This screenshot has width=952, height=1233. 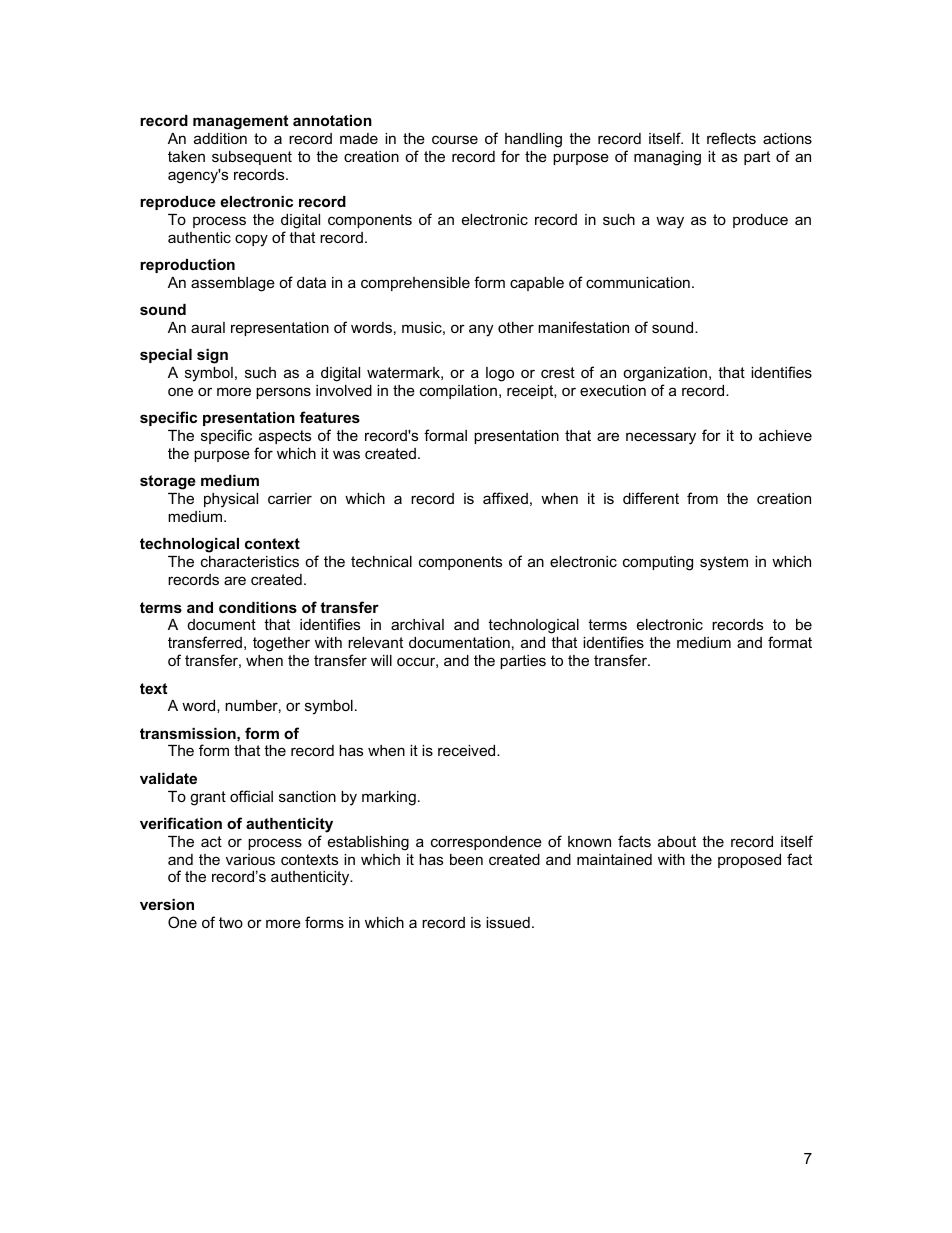 What do you see at coordinates (231, 500) in the screenshot?
I see `physical` at bounding box center [231, 500].
